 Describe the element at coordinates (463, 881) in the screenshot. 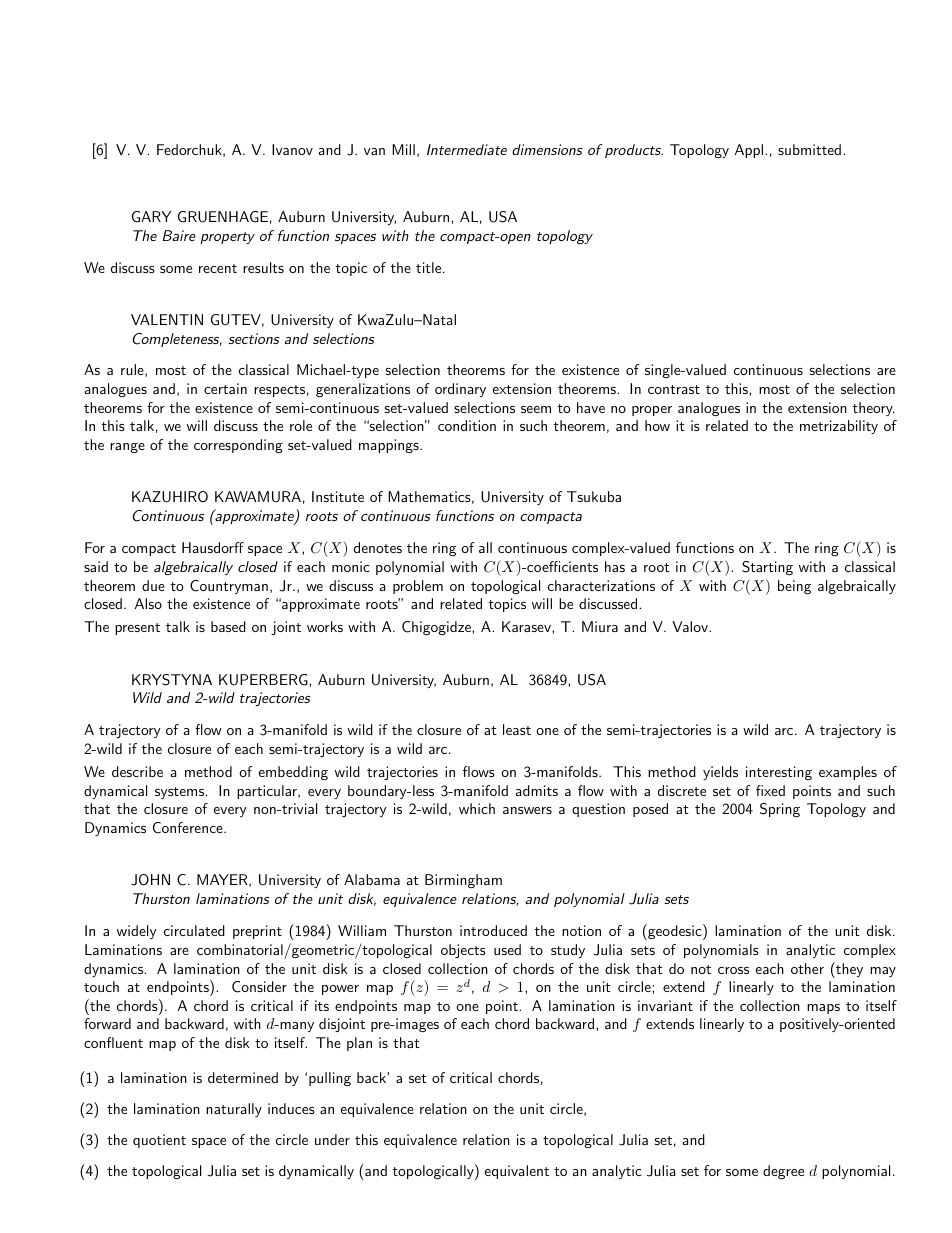

I see `Birmingham` at that location.
